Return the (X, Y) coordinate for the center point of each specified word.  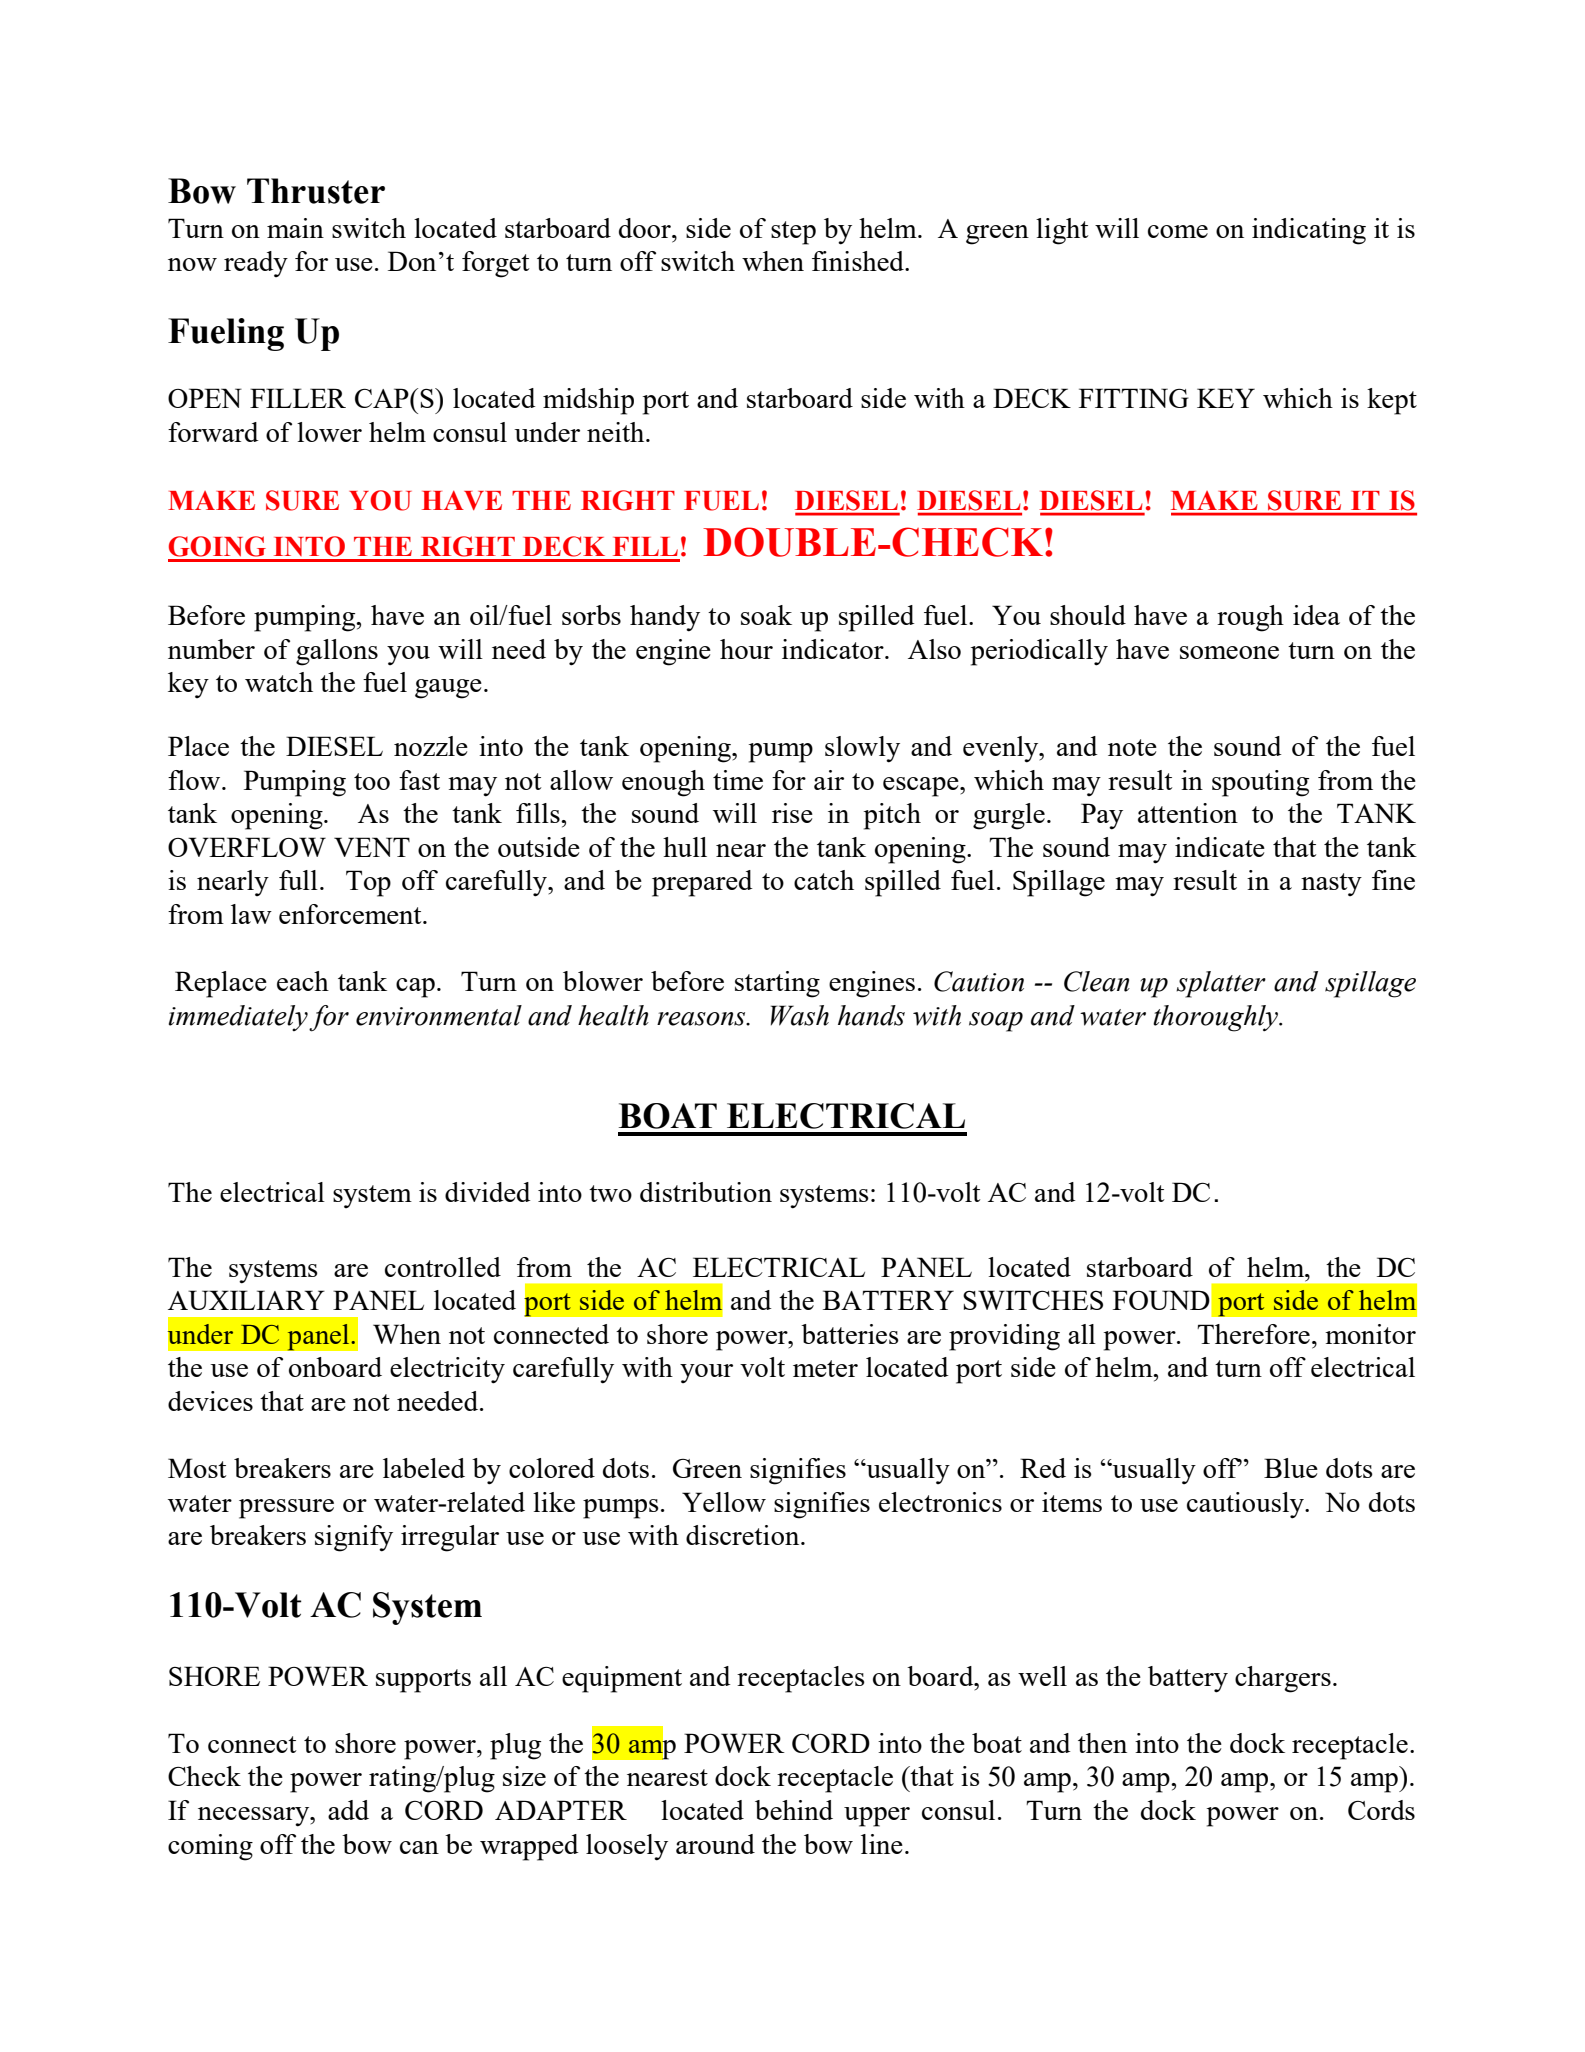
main (295, 228)
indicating (1309, 231)
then (1102, 1743)
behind (794, 1810)
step (793, 233)
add (348, 1810)
